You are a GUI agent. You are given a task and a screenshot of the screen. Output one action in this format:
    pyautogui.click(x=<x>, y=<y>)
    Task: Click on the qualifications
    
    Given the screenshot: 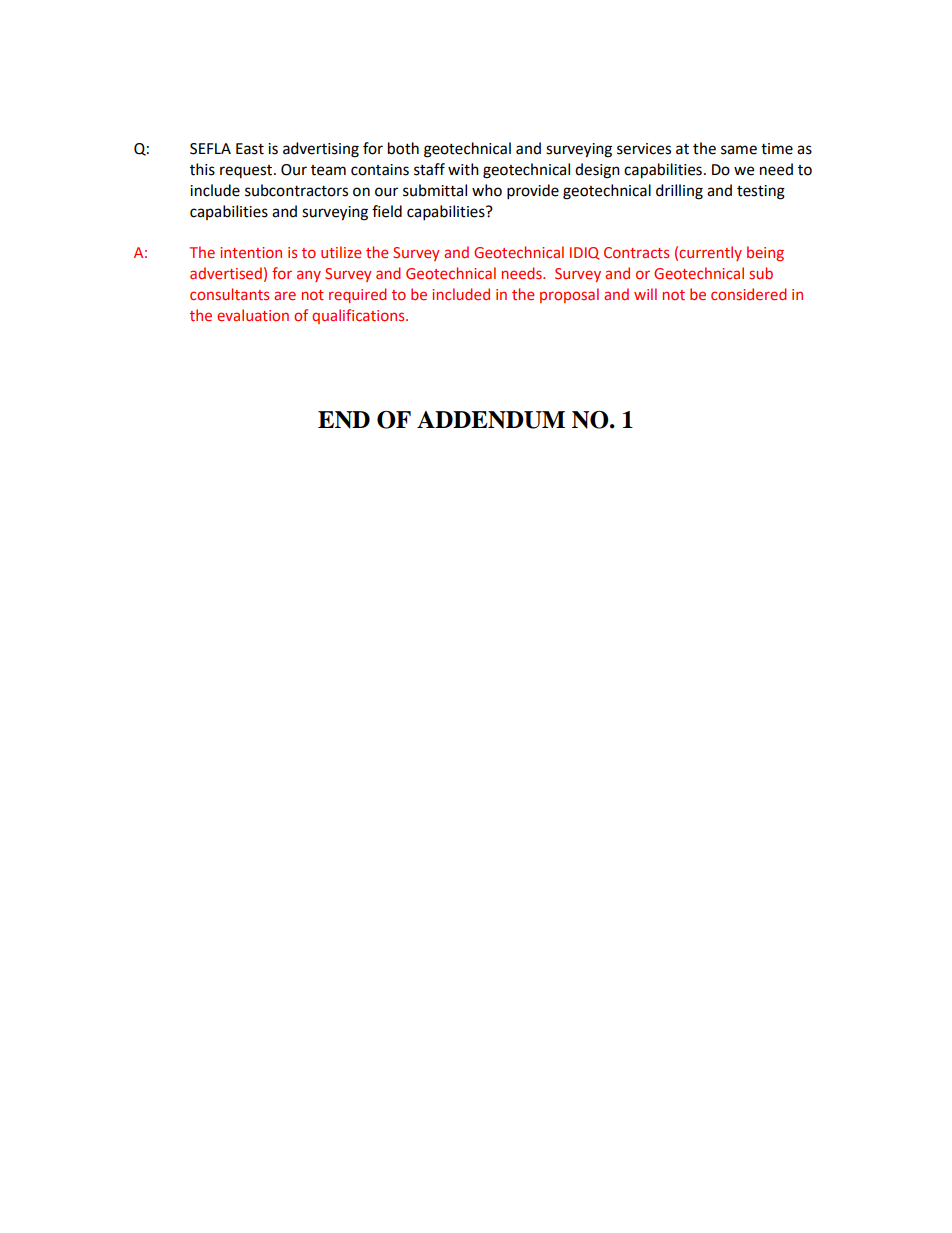 What is the action you would take?
    pyautogui.click(x=359, y=316)
